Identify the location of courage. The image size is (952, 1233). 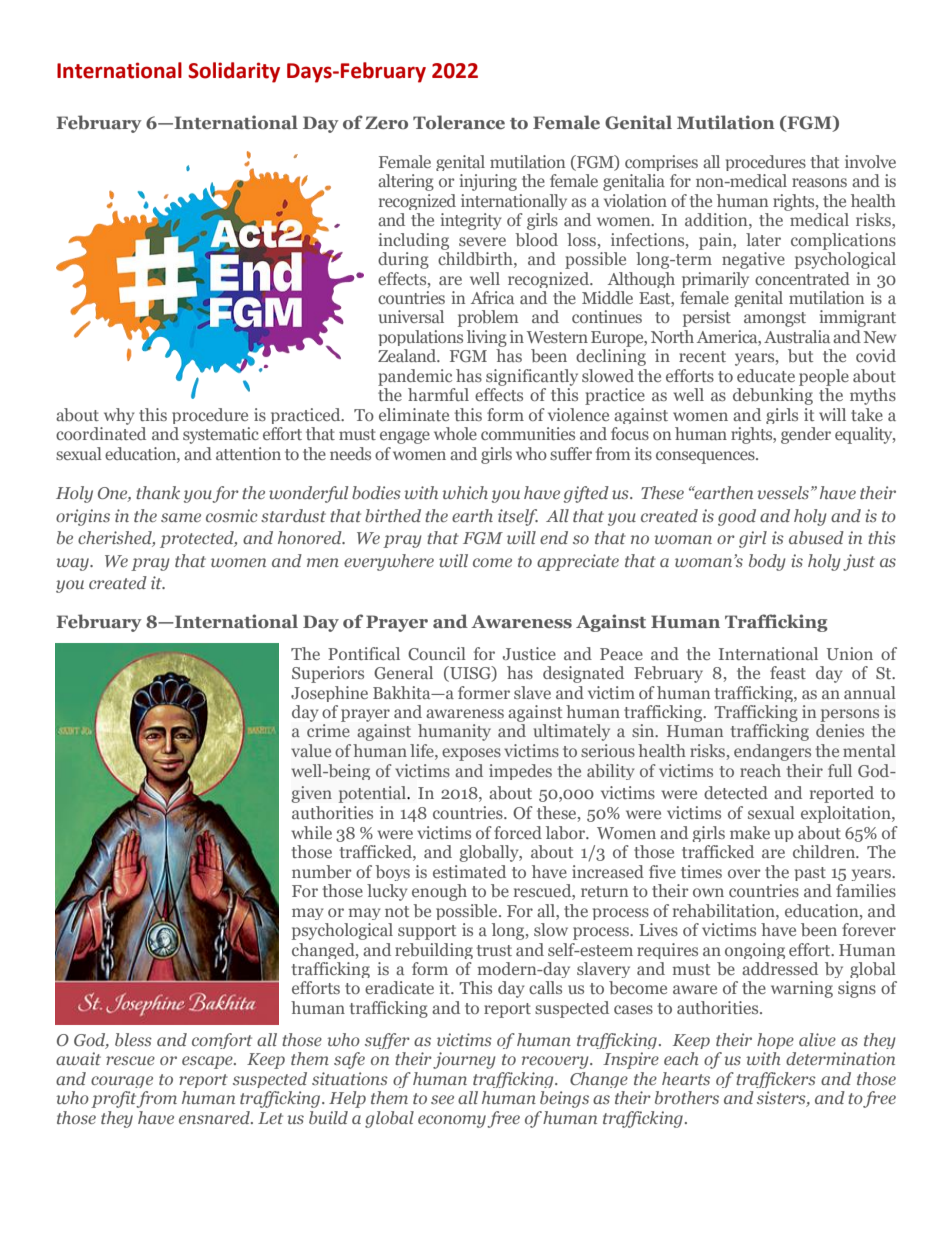
(122, 1082).
